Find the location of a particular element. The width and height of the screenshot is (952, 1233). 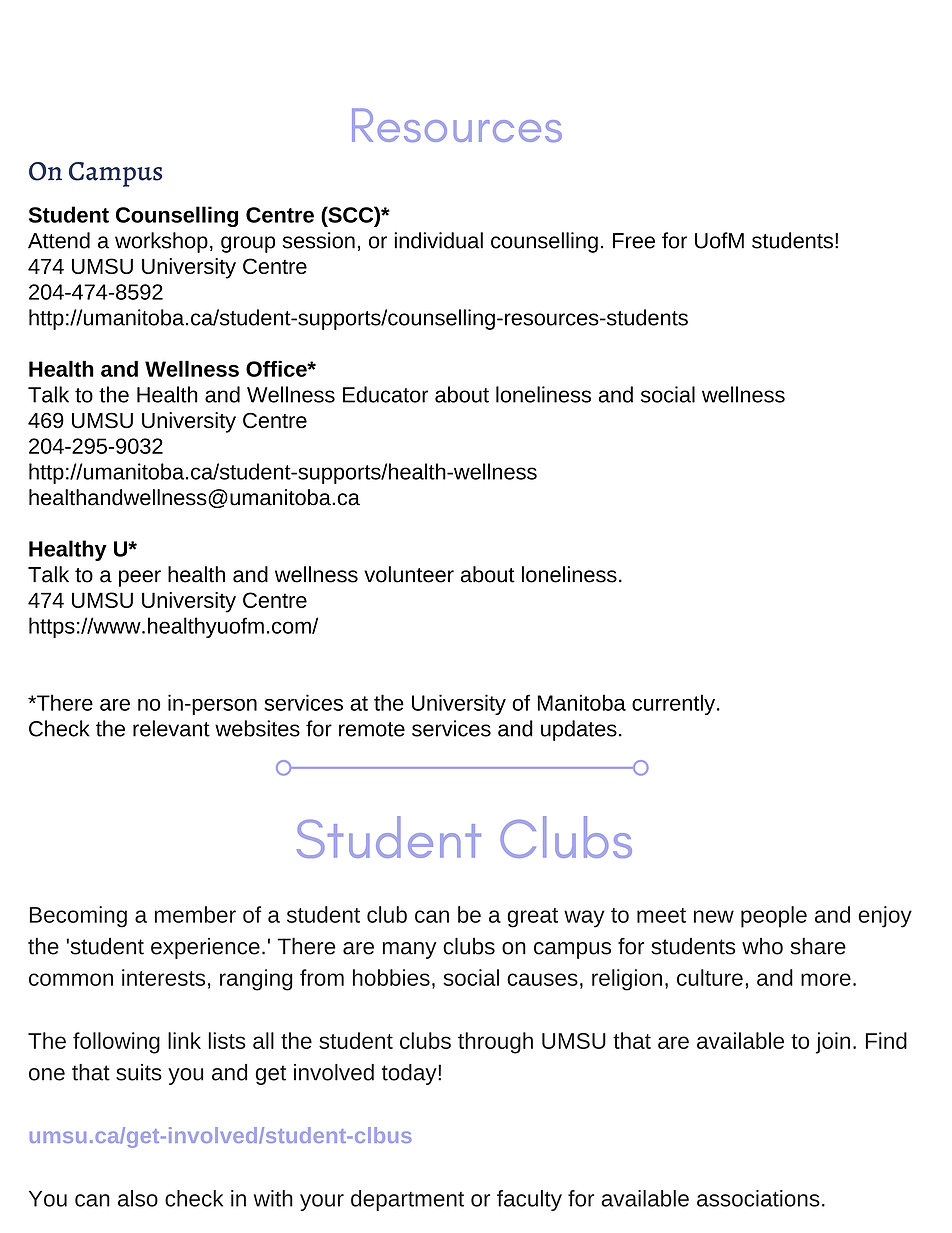

Free is located at coordinates (634, 241).
